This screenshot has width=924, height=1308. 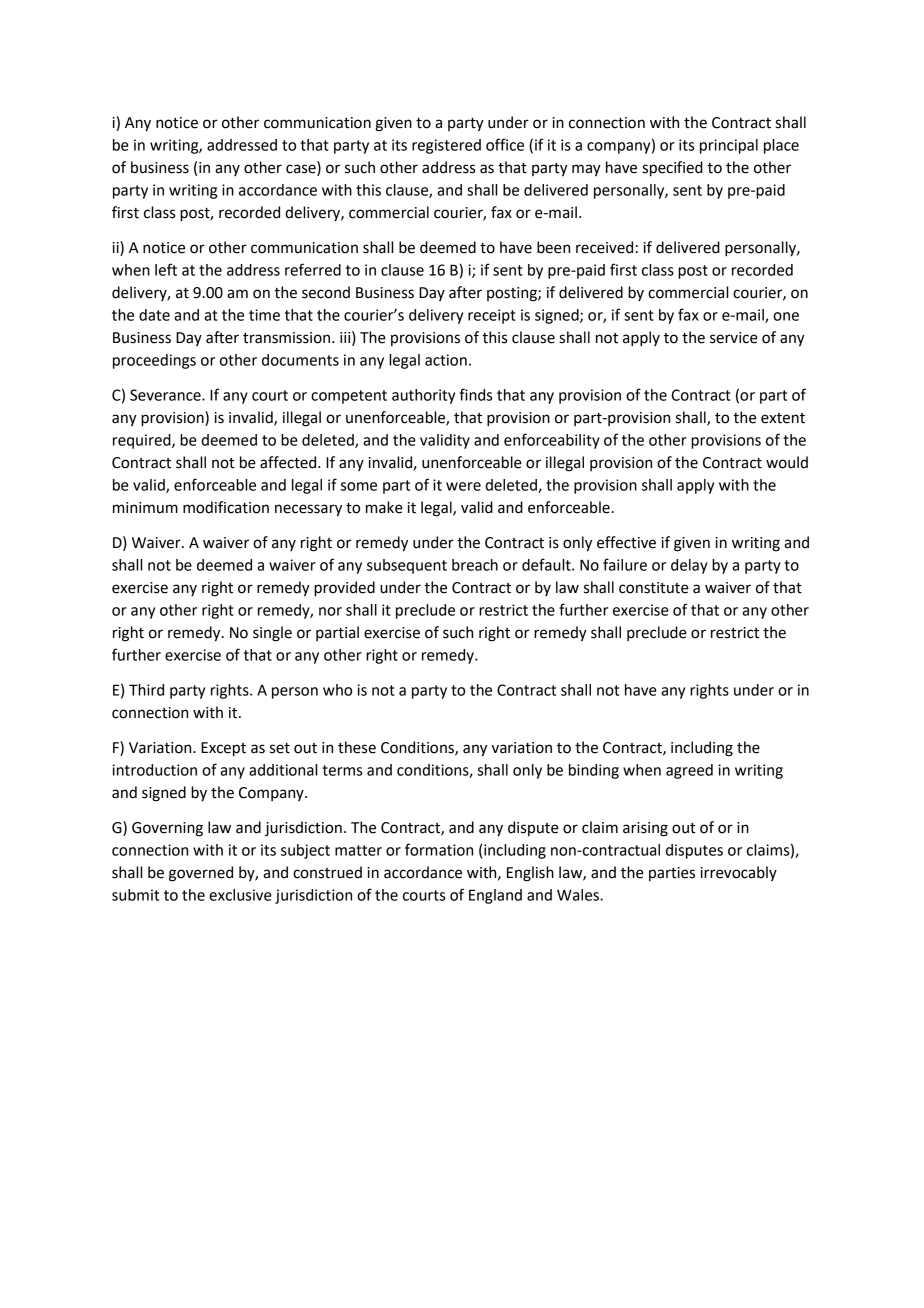 What do you see at coordinates (439, 849) in the screenshot?
I see `formation` at bounding box center [439, 849].
